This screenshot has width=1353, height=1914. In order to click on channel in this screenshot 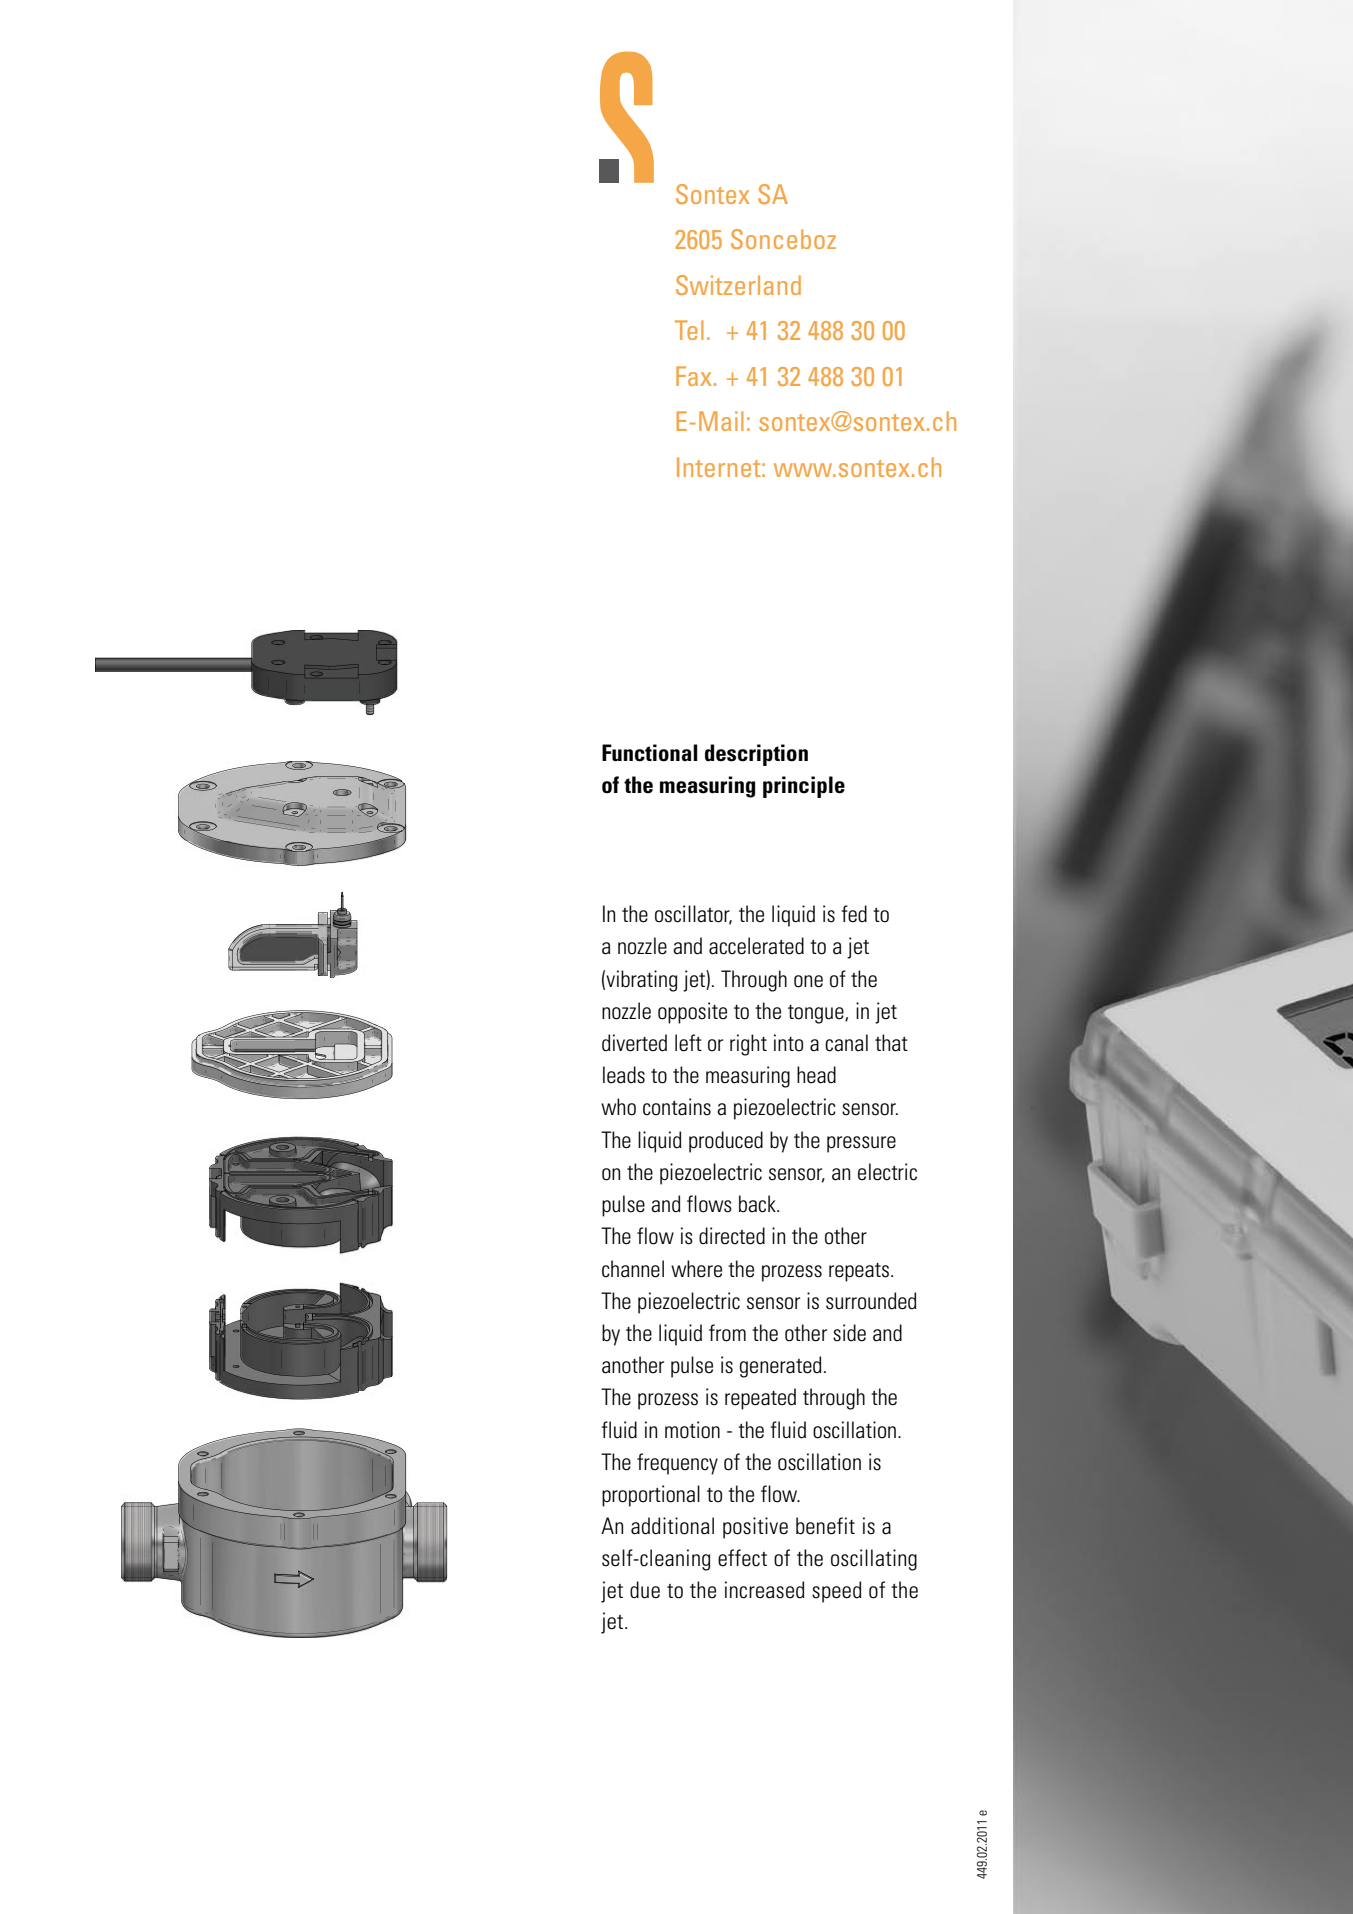, I will do `click(633, 1269)`.
